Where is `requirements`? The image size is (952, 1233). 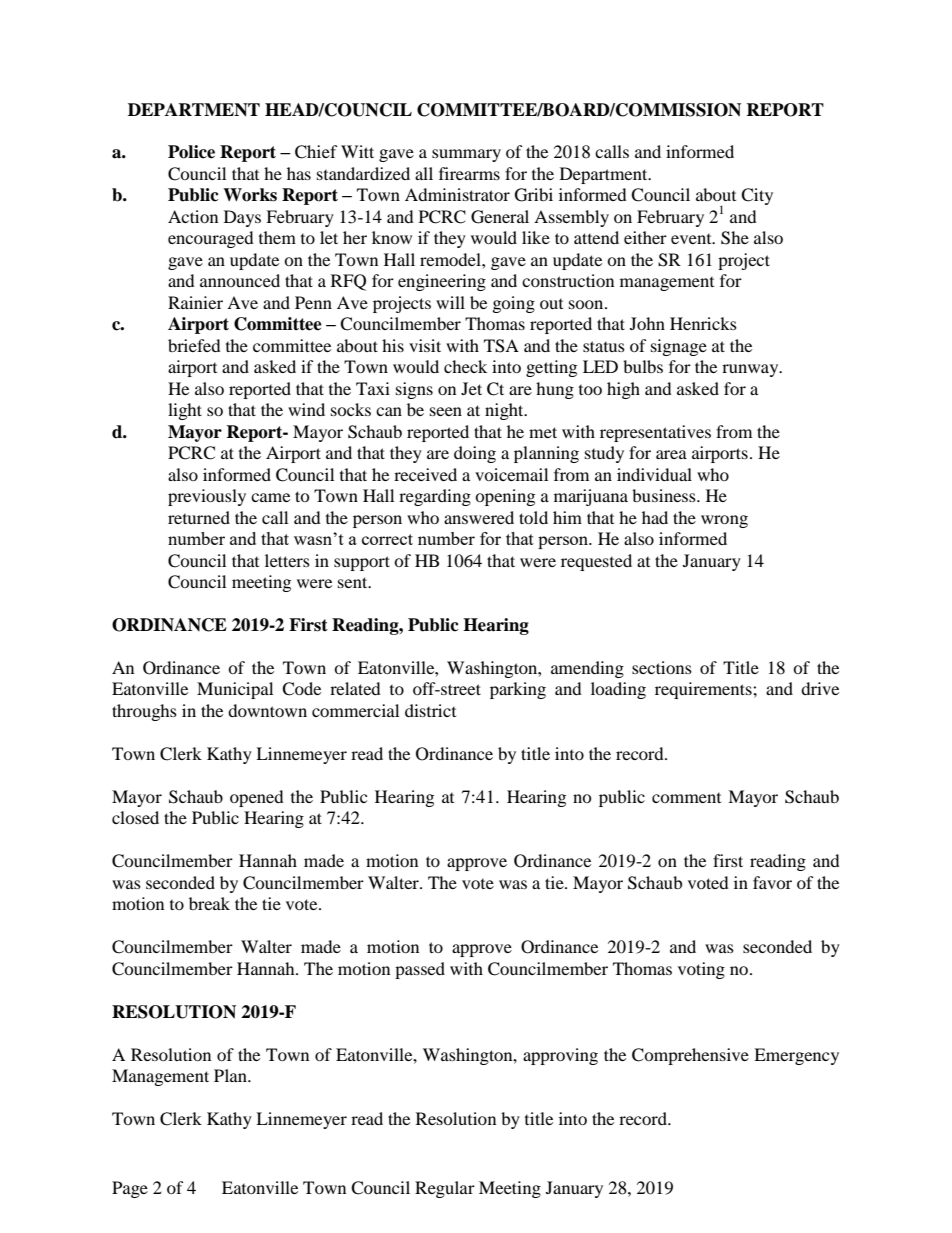 requirements is located at coordinates (704, 690).
